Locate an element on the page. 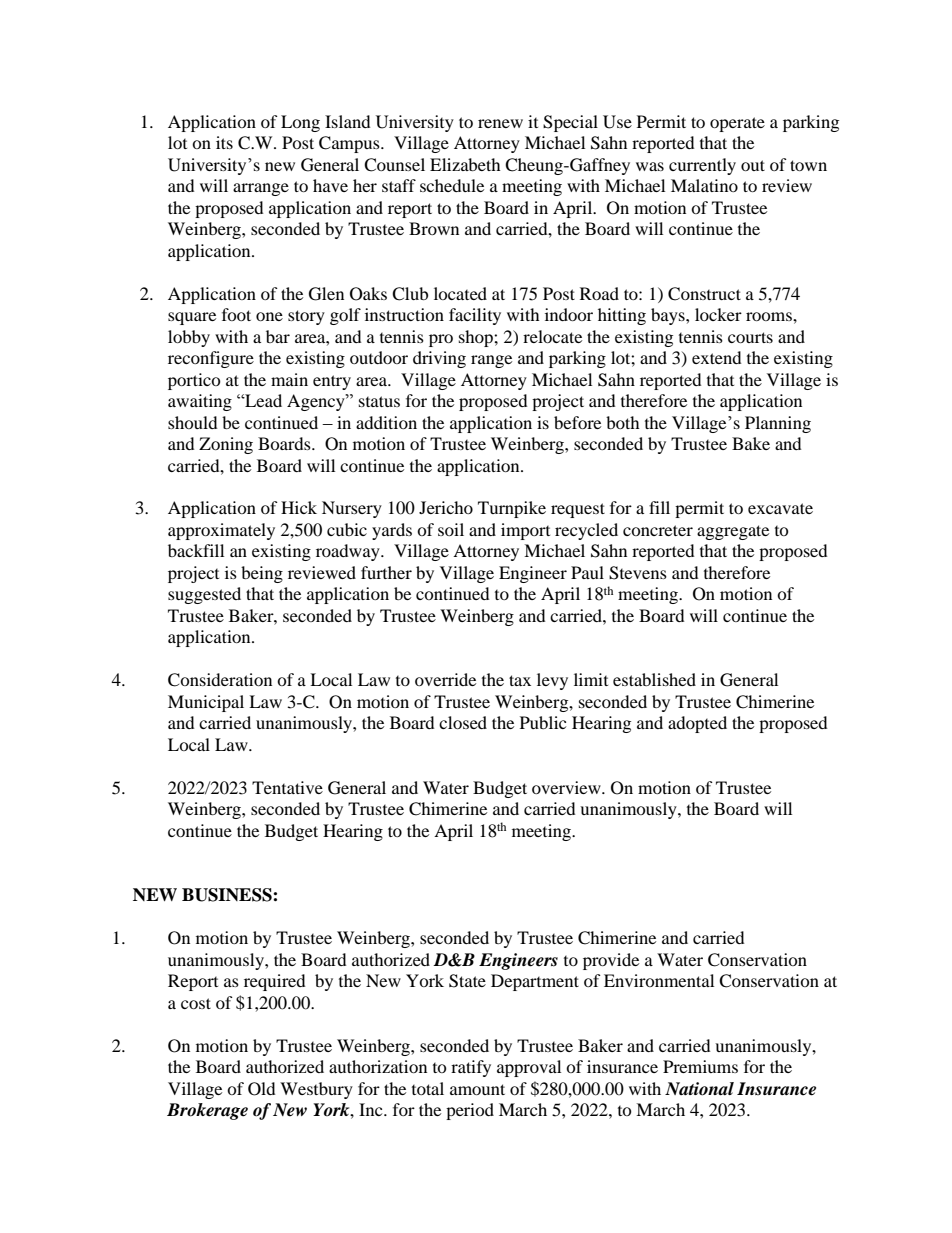  amount is located at coordinates (477, 1089).
